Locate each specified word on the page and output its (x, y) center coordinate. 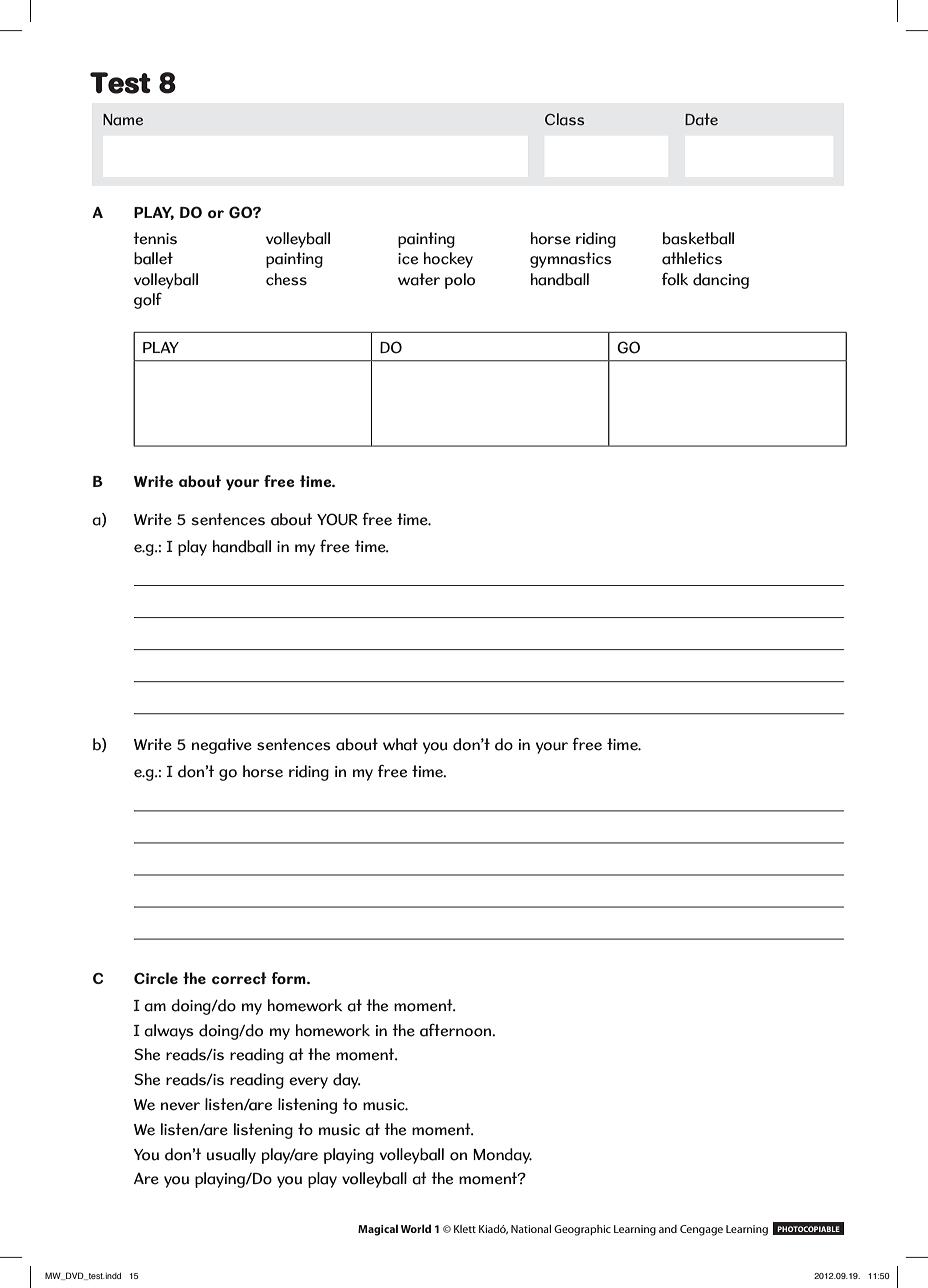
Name (123, 120)
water (419, 279)
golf (148, 301)
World (416, 1228)
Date (701, 119)
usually (231, 1156)
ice (408, 259)
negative (222, 746)
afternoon (457, 1030)
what (400, 744)
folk (675, 279)
